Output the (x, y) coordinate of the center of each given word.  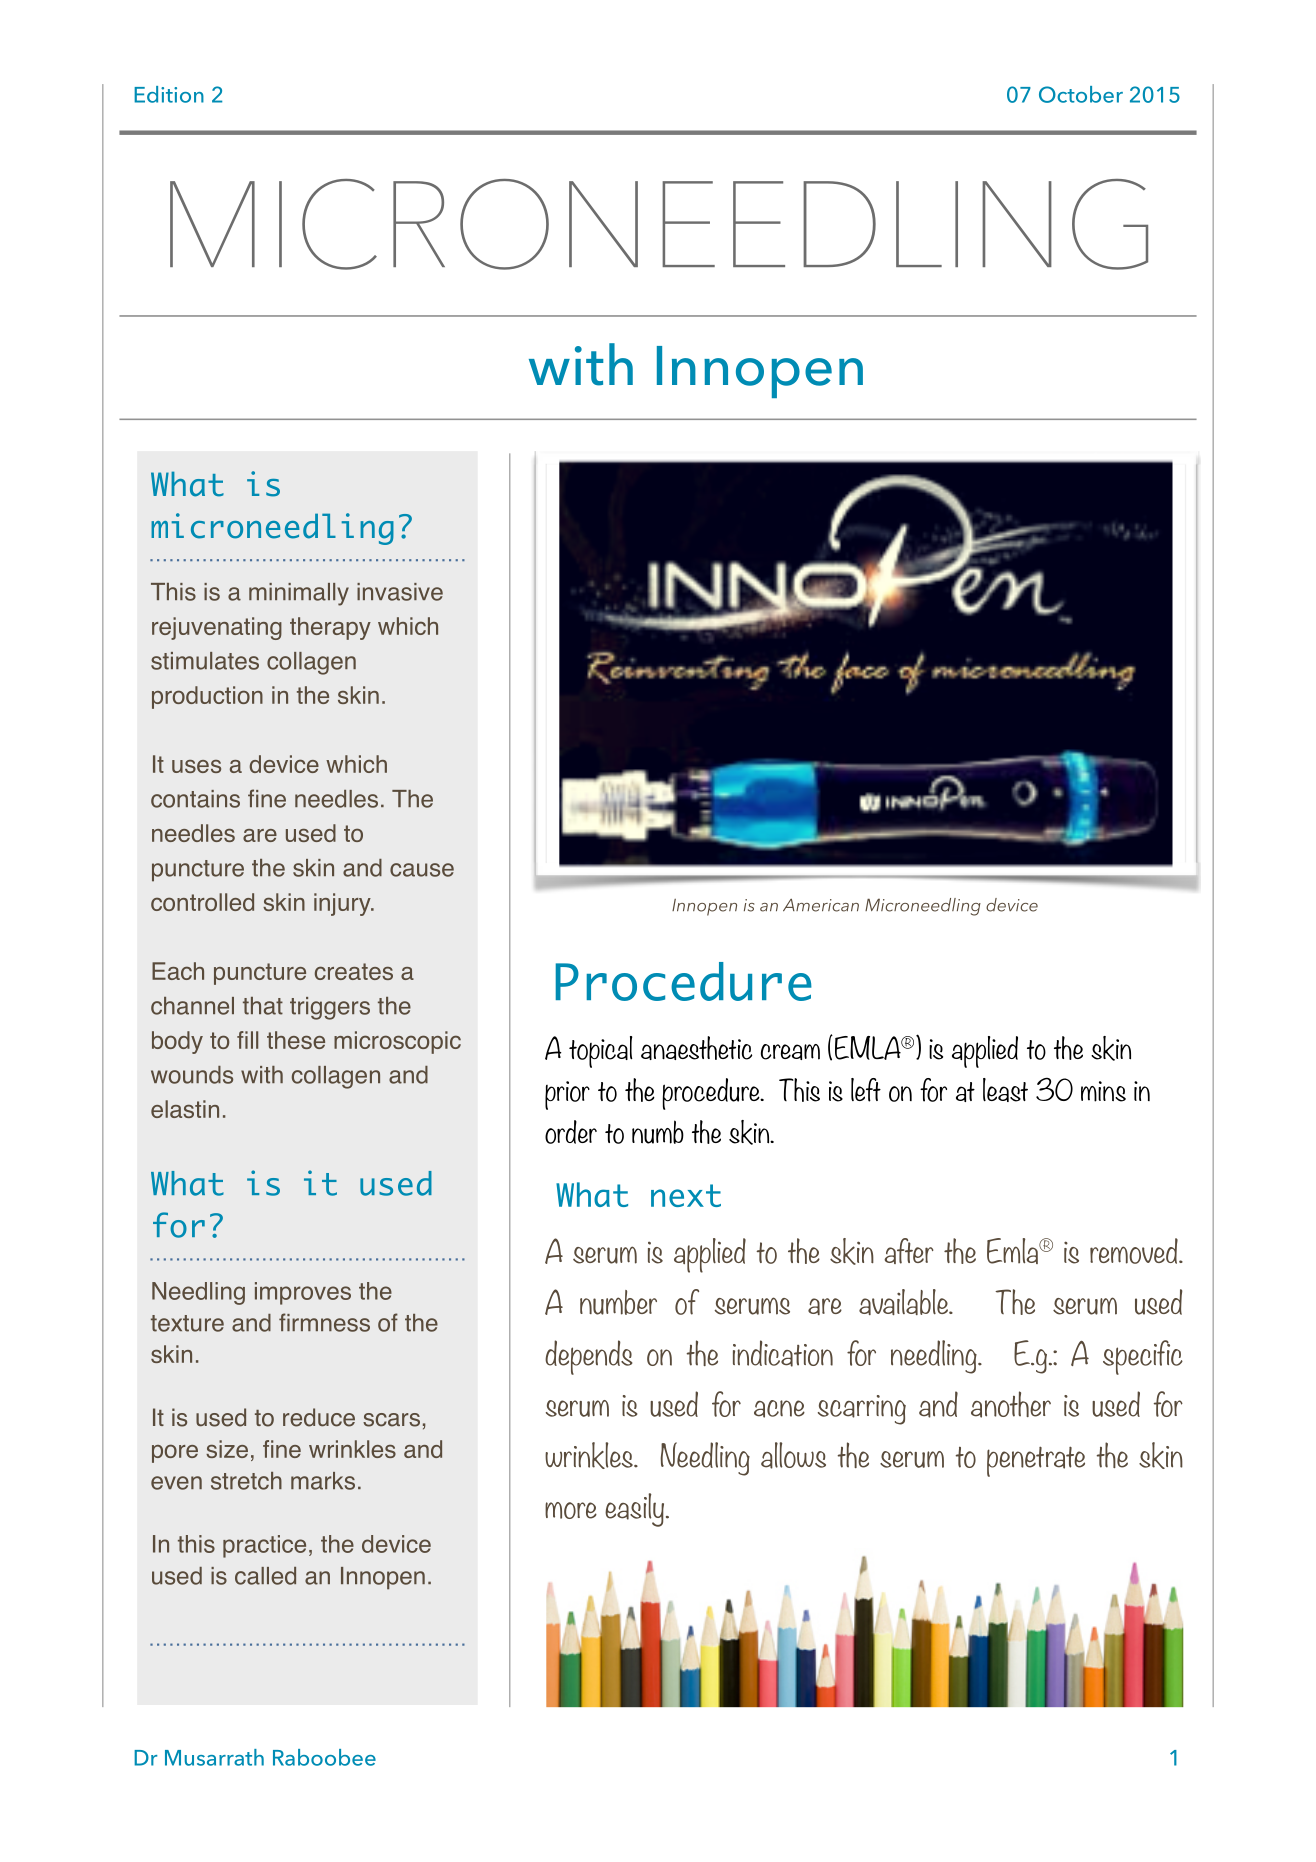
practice (264, 1546)
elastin (185, 1109)
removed (1135, 1251)
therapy (330, 628)
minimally (299, 594)
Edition (169, 94)
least (1005, 1090)
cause (422, 870)
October (1081, 94)
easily (636, 1510)
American (821, 905)
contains (195, 799)
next (686, 1195)
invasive (400, 592)
